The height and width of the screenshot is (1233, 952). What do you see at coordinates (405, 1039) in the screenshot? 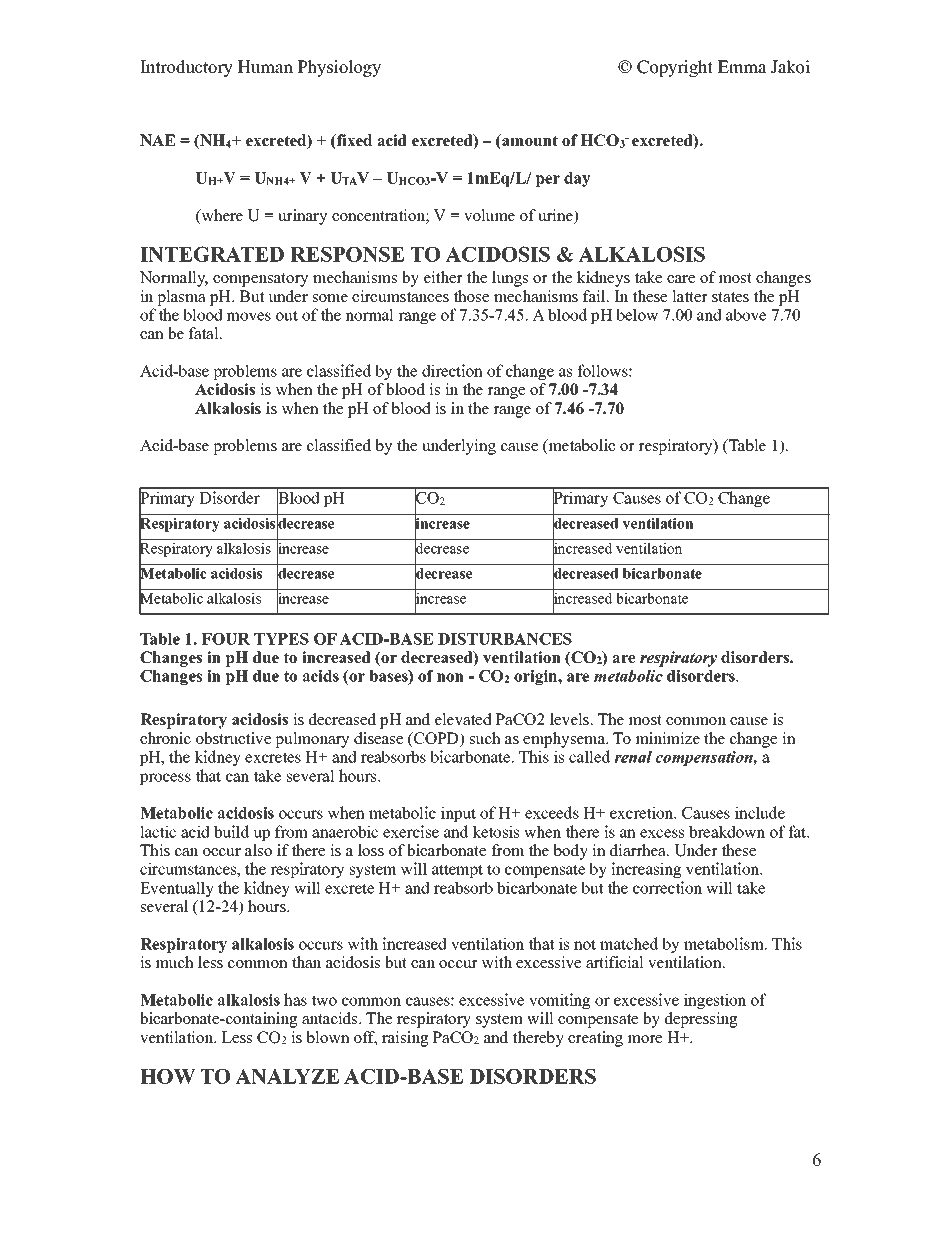
I see `raising` at bounding box center [405, 1039].
